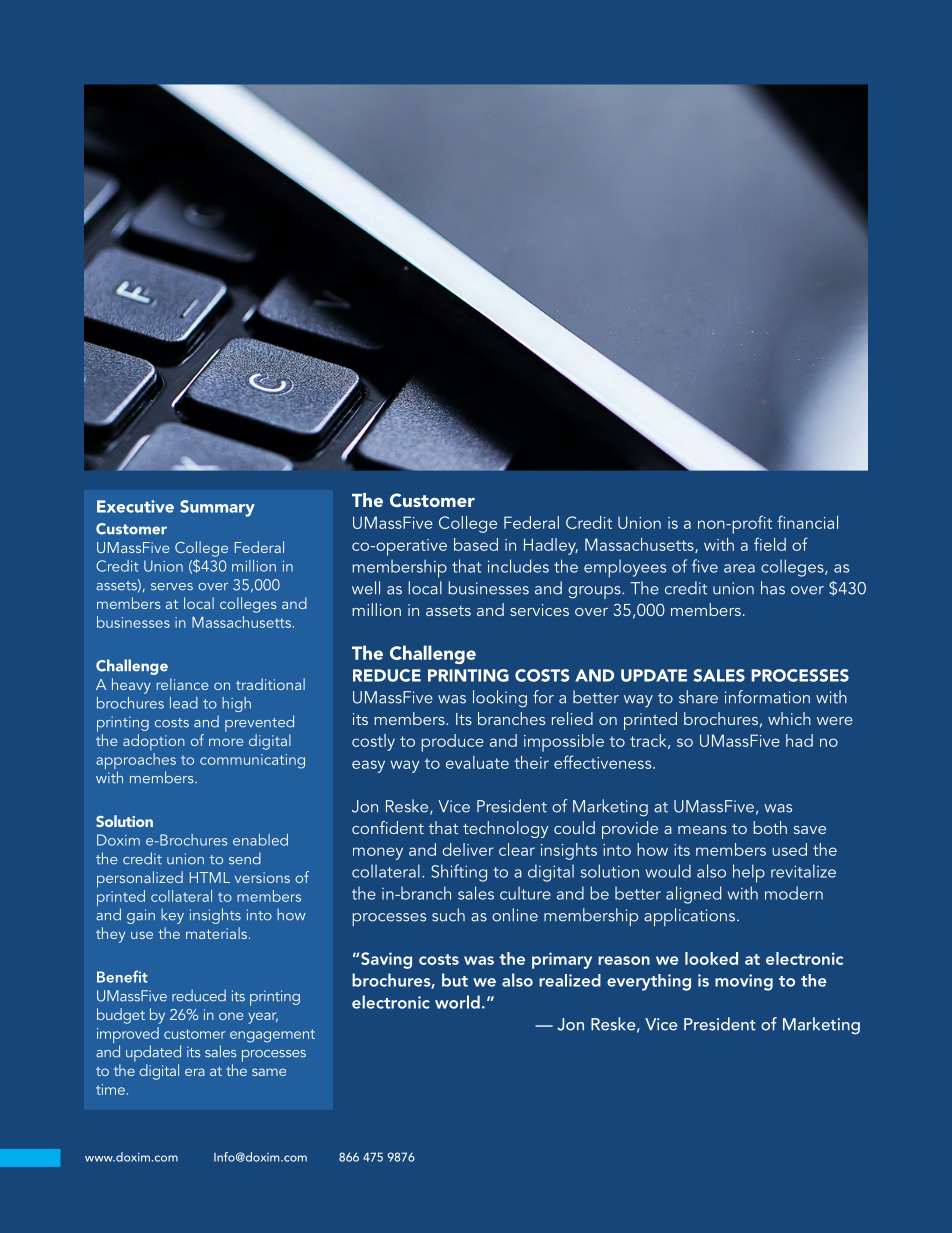  Describe the element at coordinates (770, 827) in the page. I see `both` at that location.
